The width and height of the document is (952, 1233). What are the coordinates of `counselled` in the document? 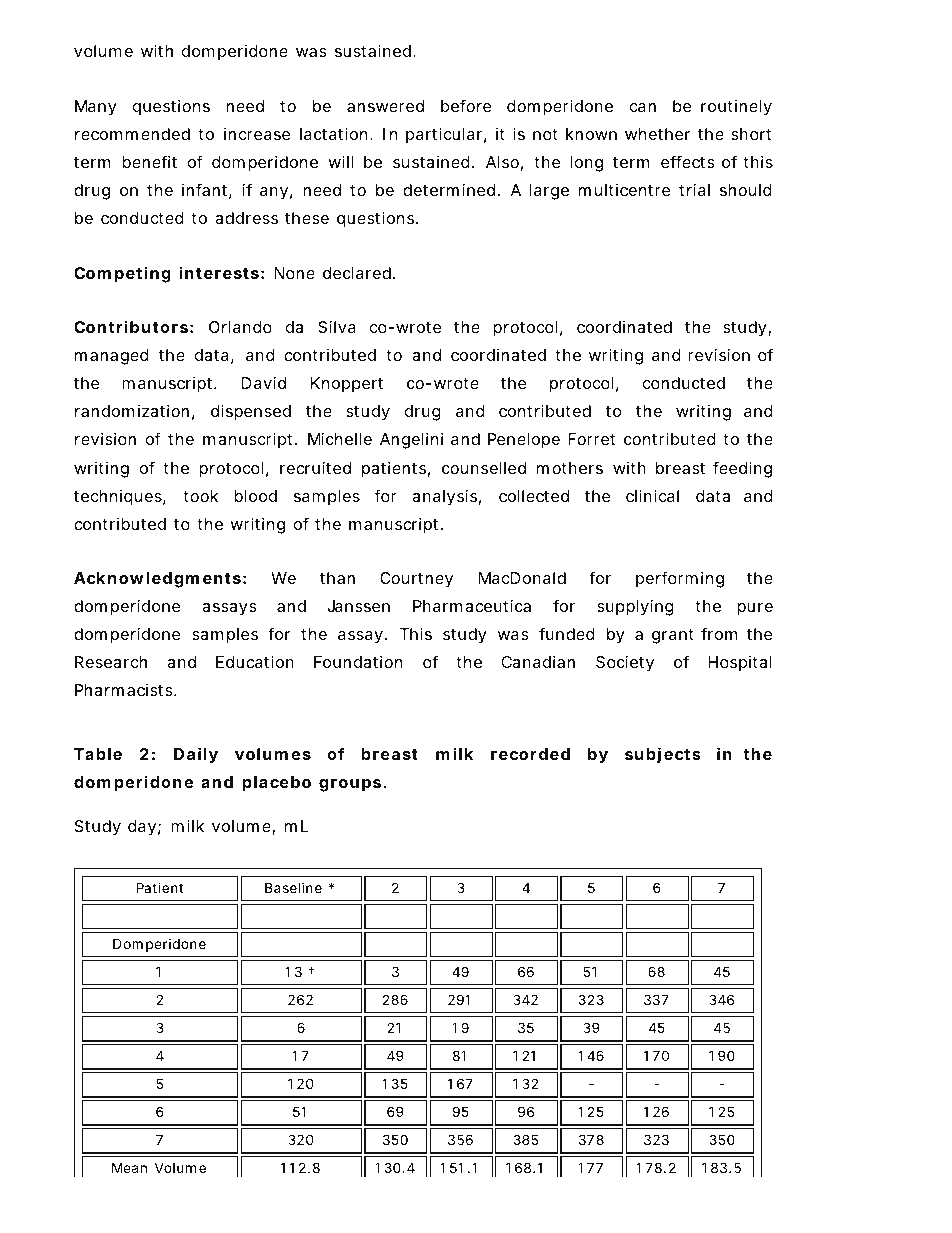 It's located at (484, 468).
